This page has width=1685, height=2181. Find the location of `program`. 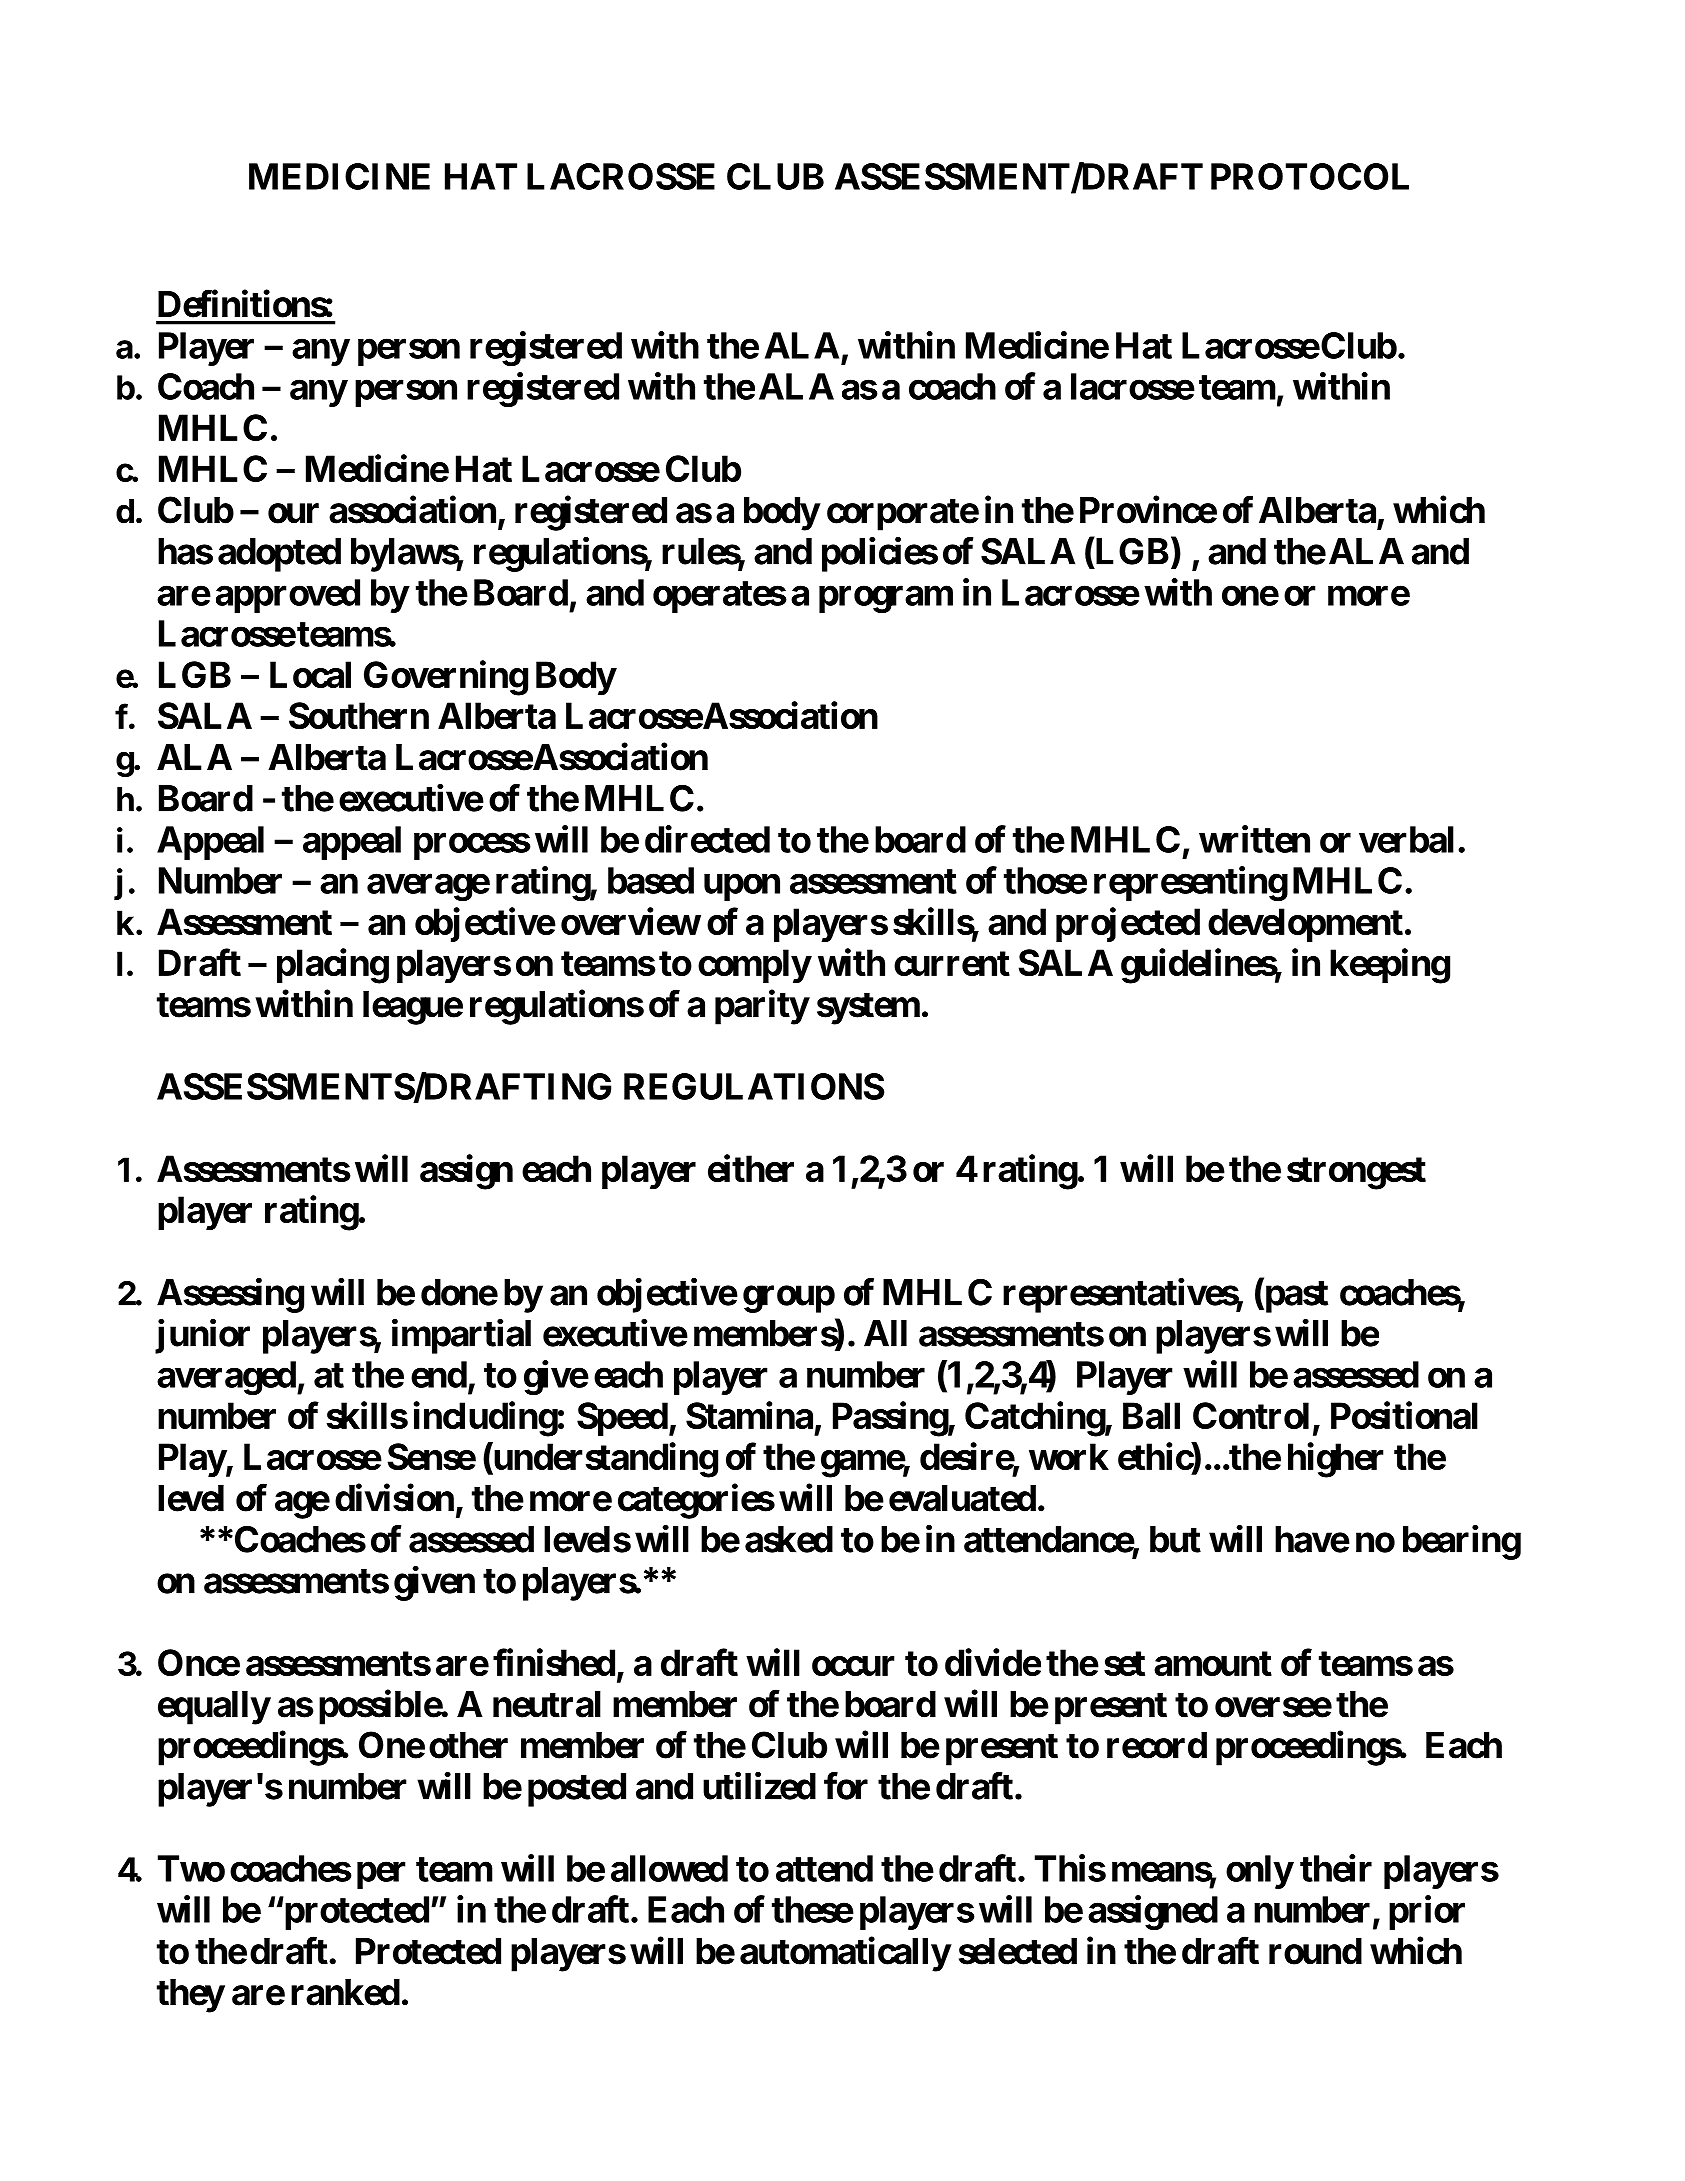

program is located at coordinates (886, 599).
